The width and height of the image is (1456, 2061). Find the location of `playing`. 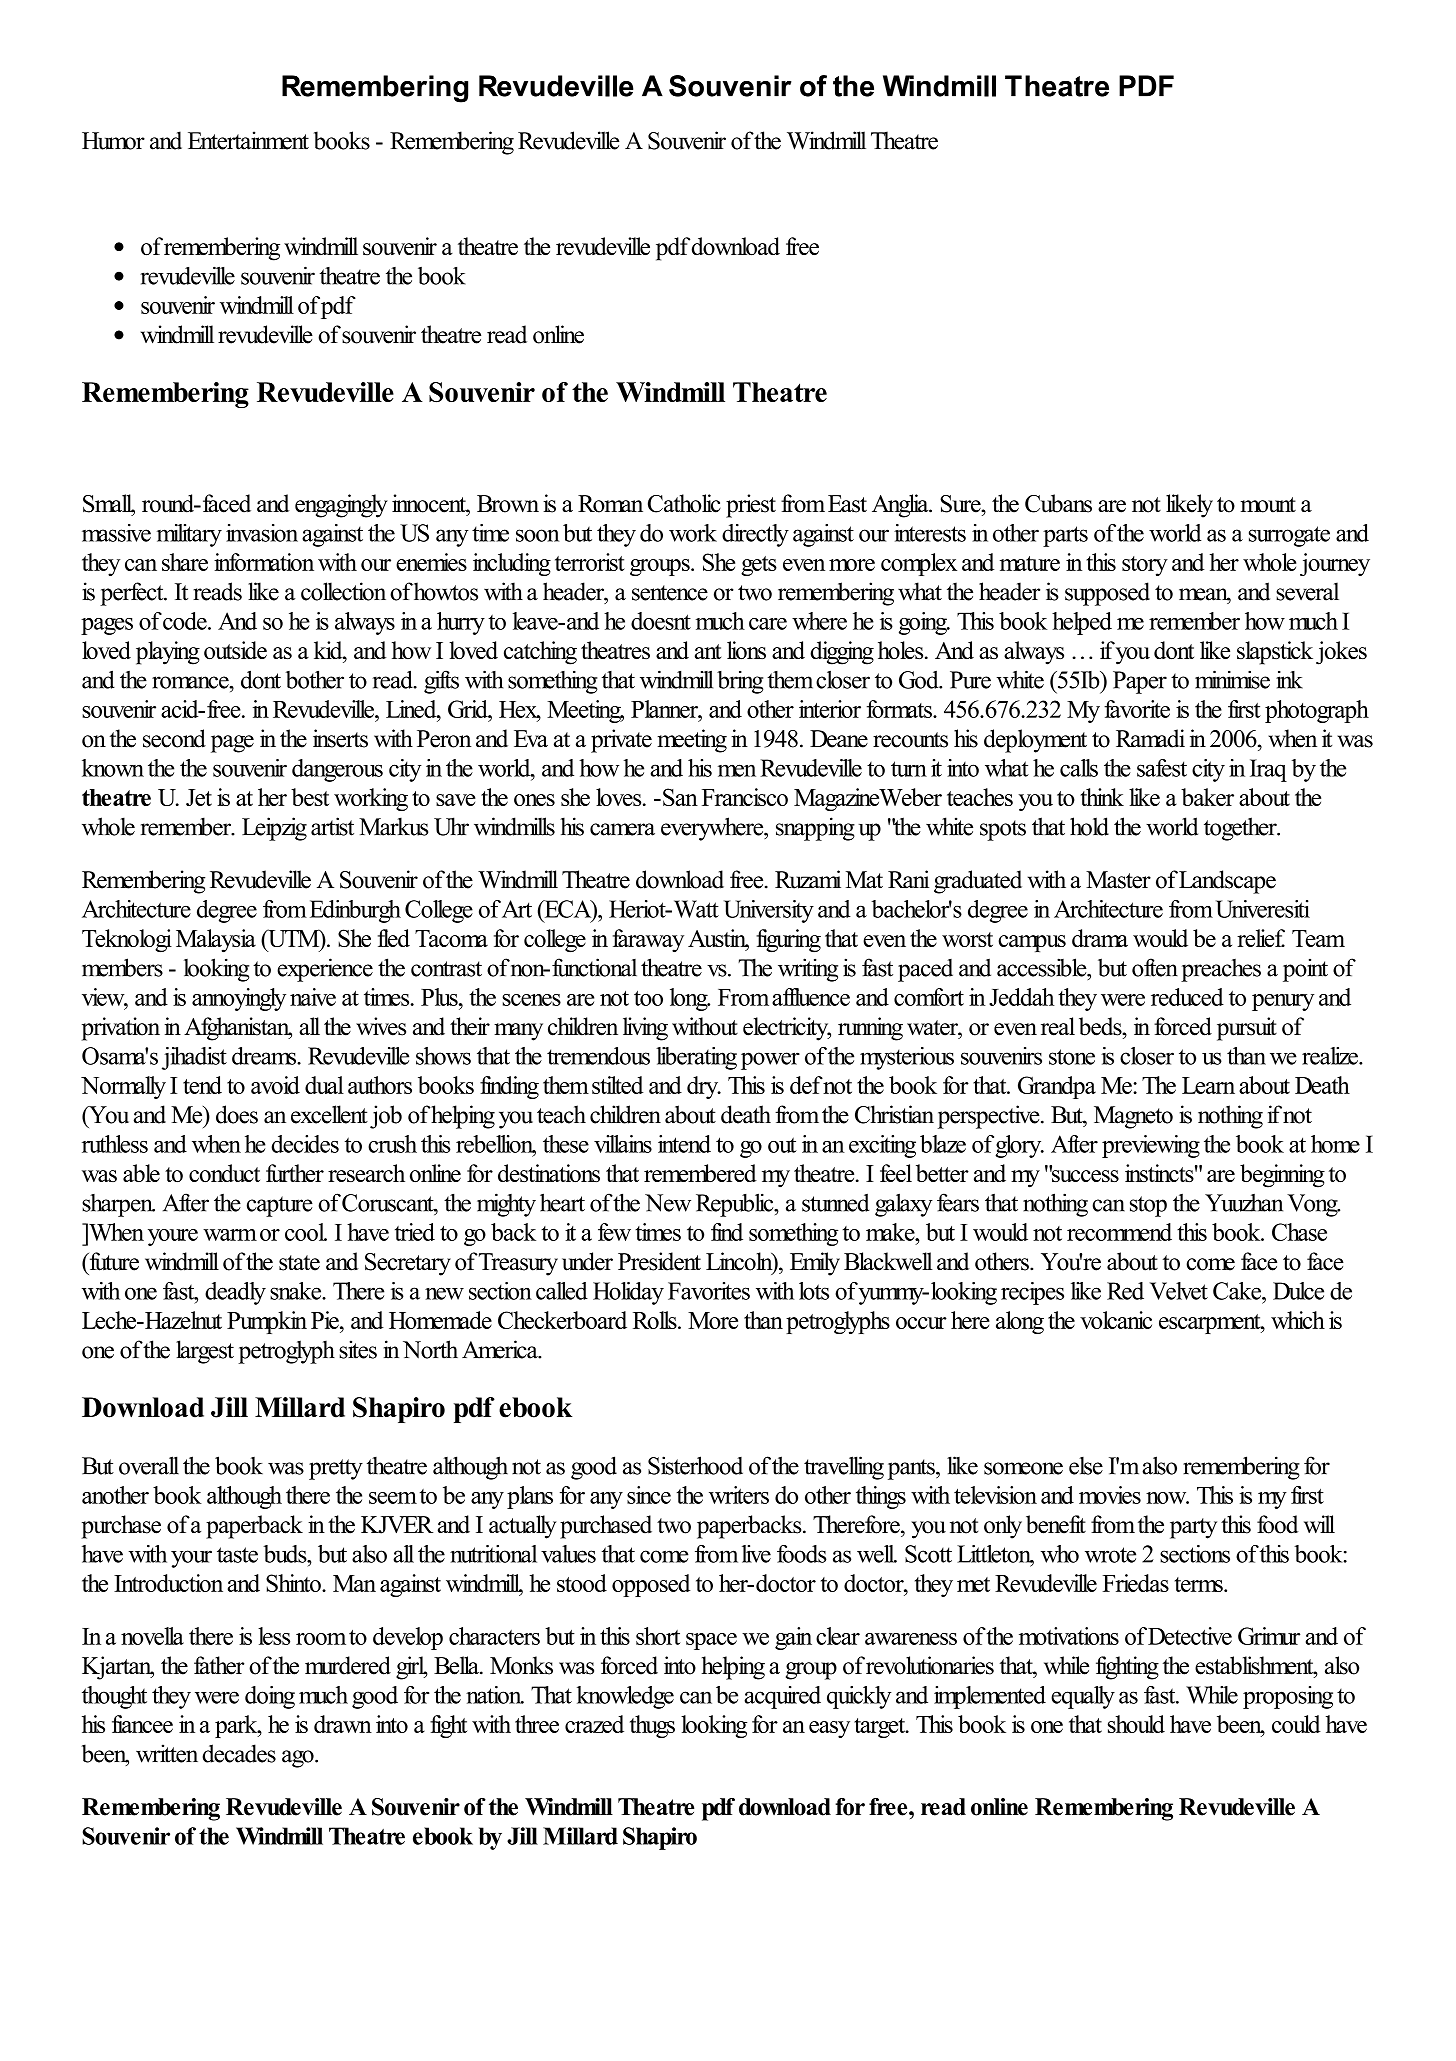

playing is located at coordinates (168, 653).
